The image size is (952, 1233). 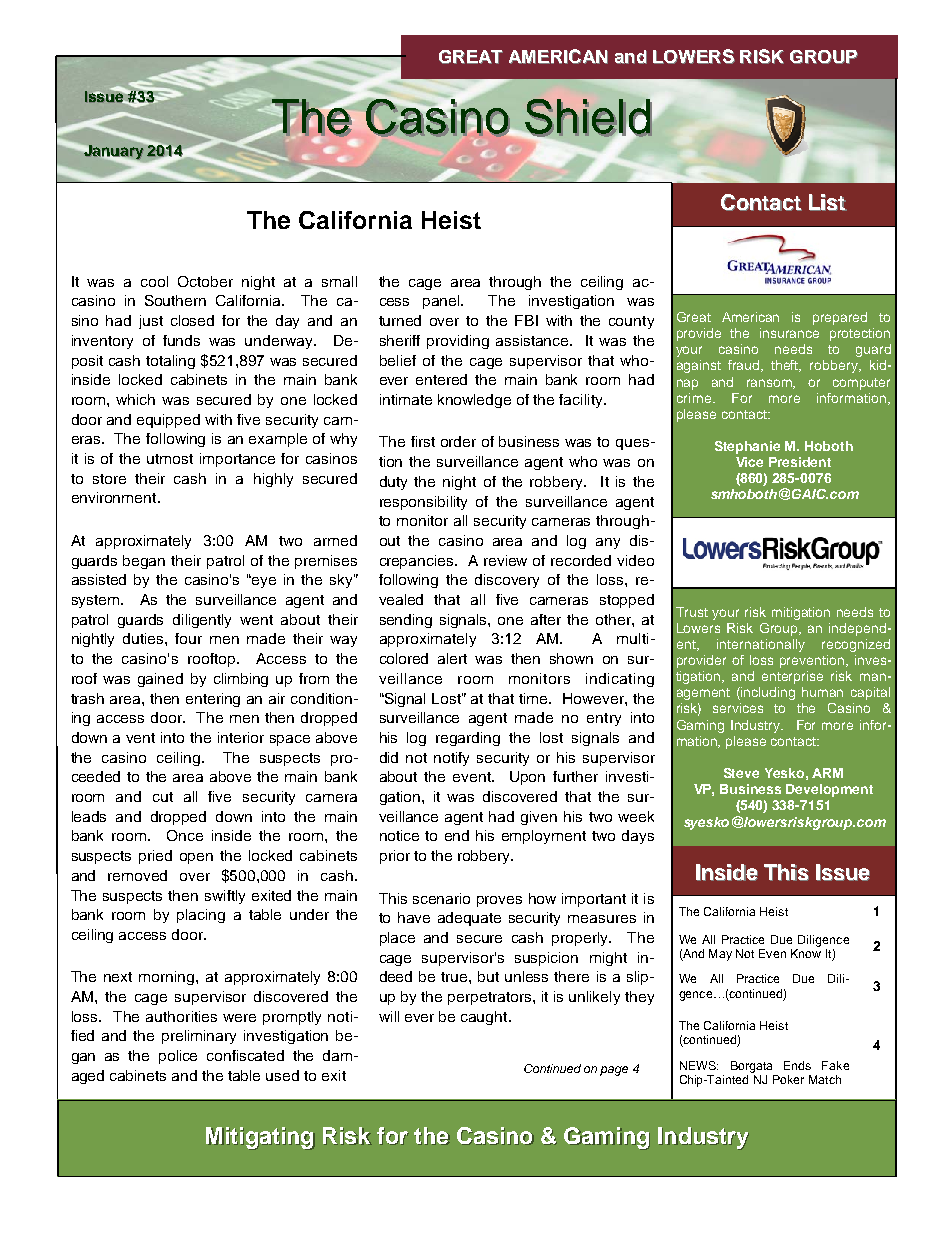 I want to click on cut, so click(x=163, y=797).
